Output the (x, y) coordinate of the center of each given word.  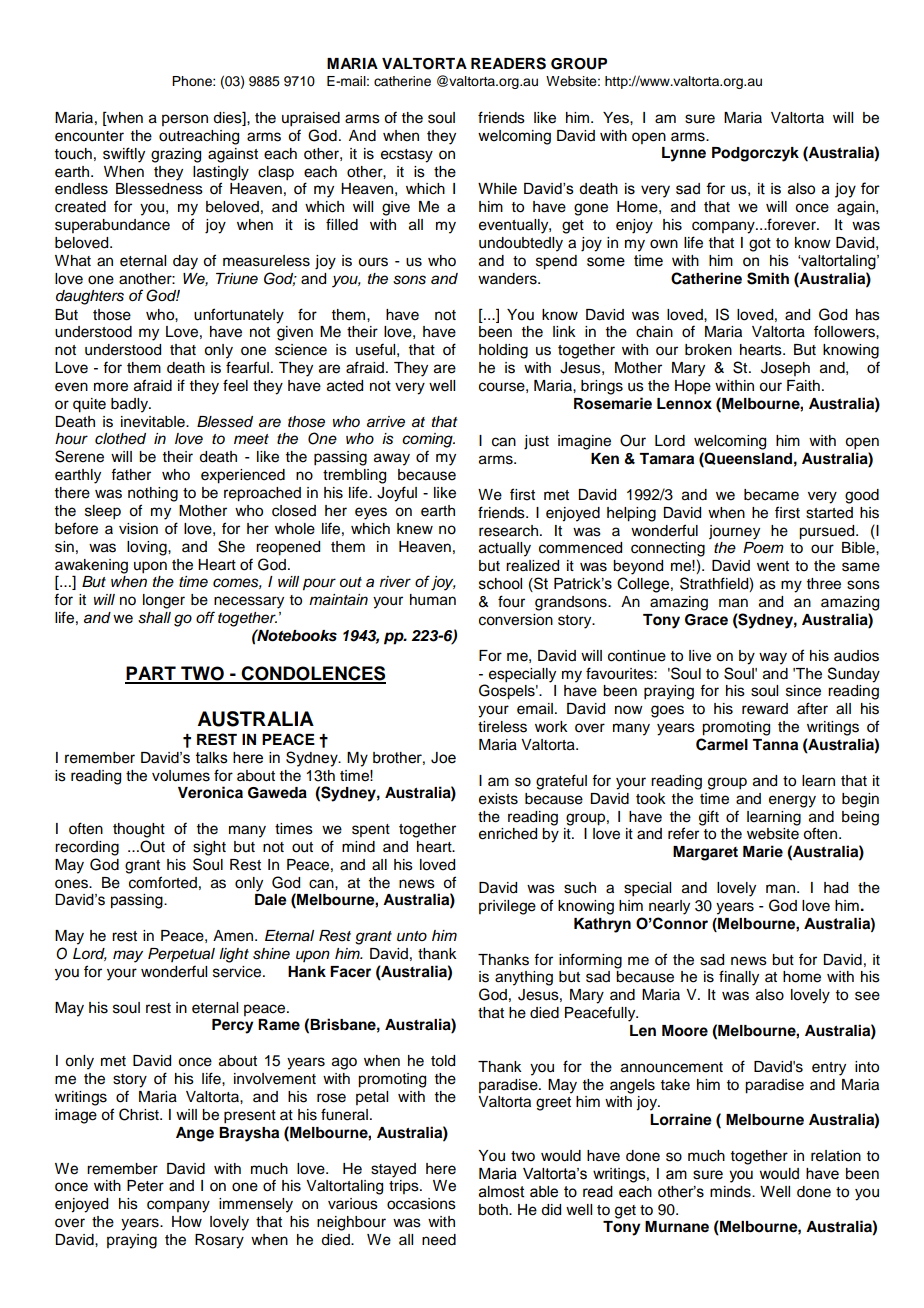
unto (412, 936)
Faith (803, 385)
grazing (176, 155)
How (187, 1222)
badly (130, 405)
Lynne (684, 154)
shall (154, 618)
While (497, 189)
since (803, 691)
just (536, 442)
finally (739, 978)
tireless (502, 727)
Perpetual (181, 955)
